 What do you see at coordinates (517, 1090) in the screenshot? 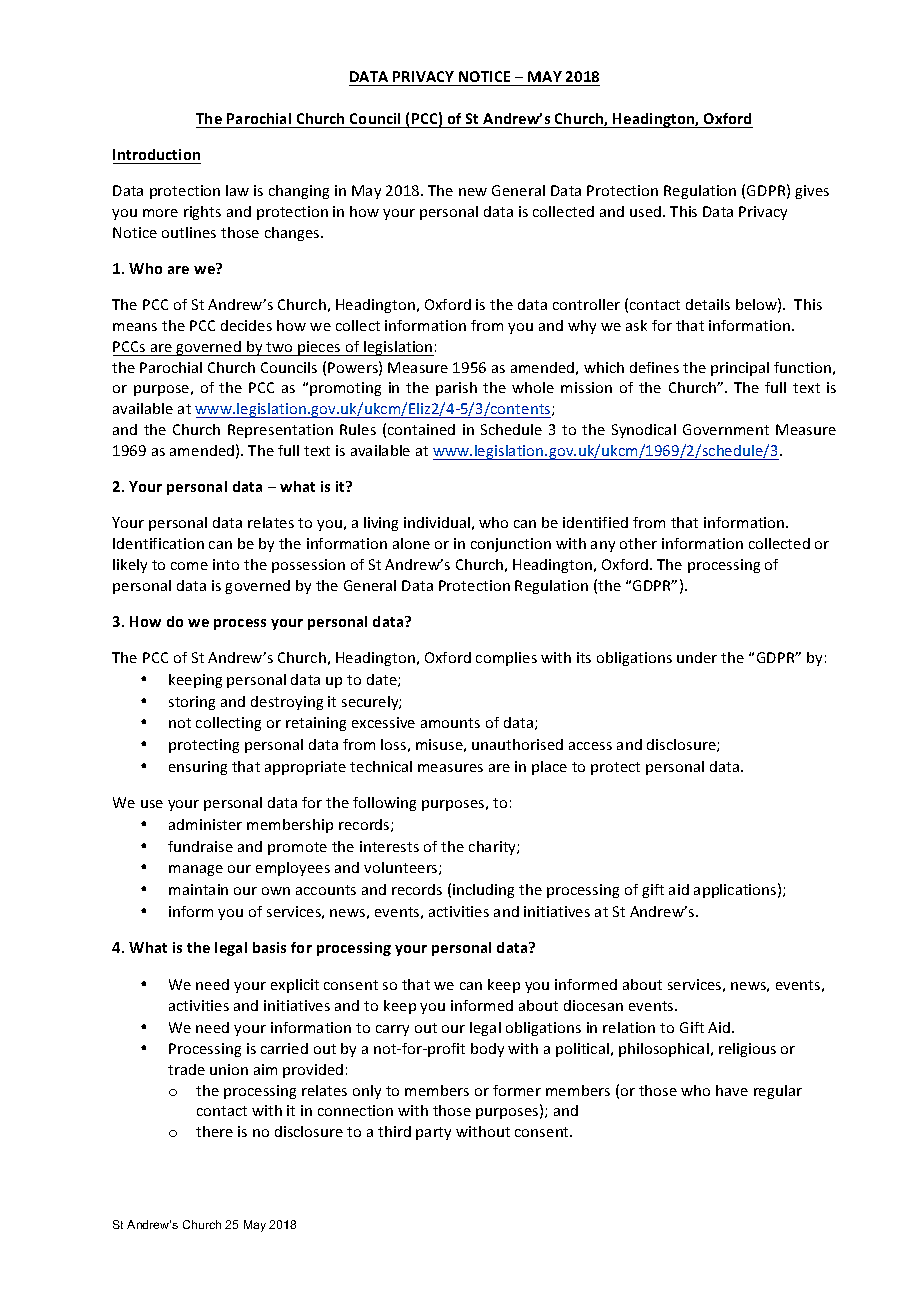
I see `former` at bounding box center [517, 1090].
